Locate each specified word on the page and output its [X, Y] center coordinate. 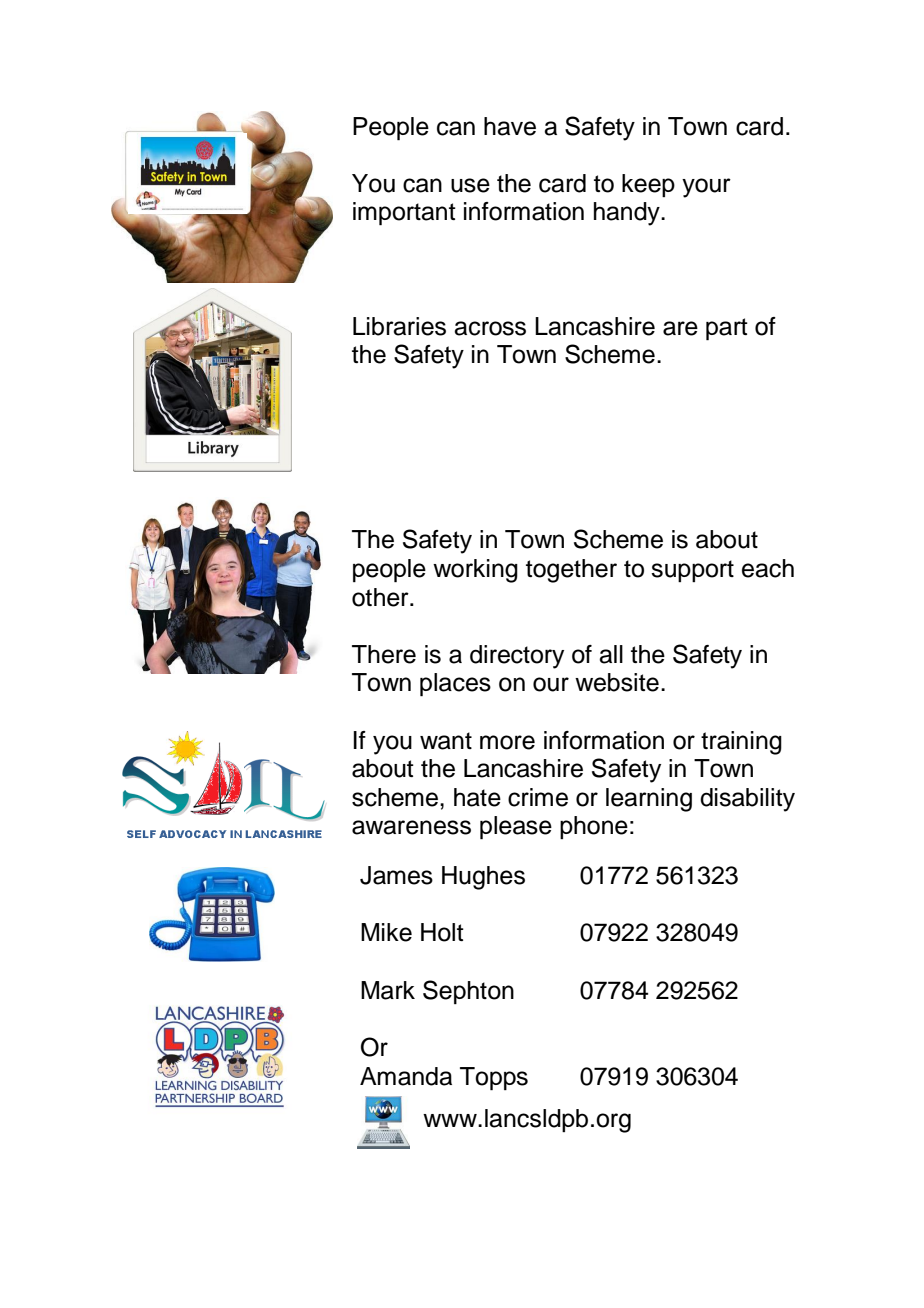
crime [538, 797]
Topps [494, 1079]
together [571, 571]
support [692, 571]
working [475, 571]
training [741, 743]
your [706, 188]
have [510, 126]
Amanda [406, 1076]
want [446, 741]
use [470, 185]
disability [747, 800]
